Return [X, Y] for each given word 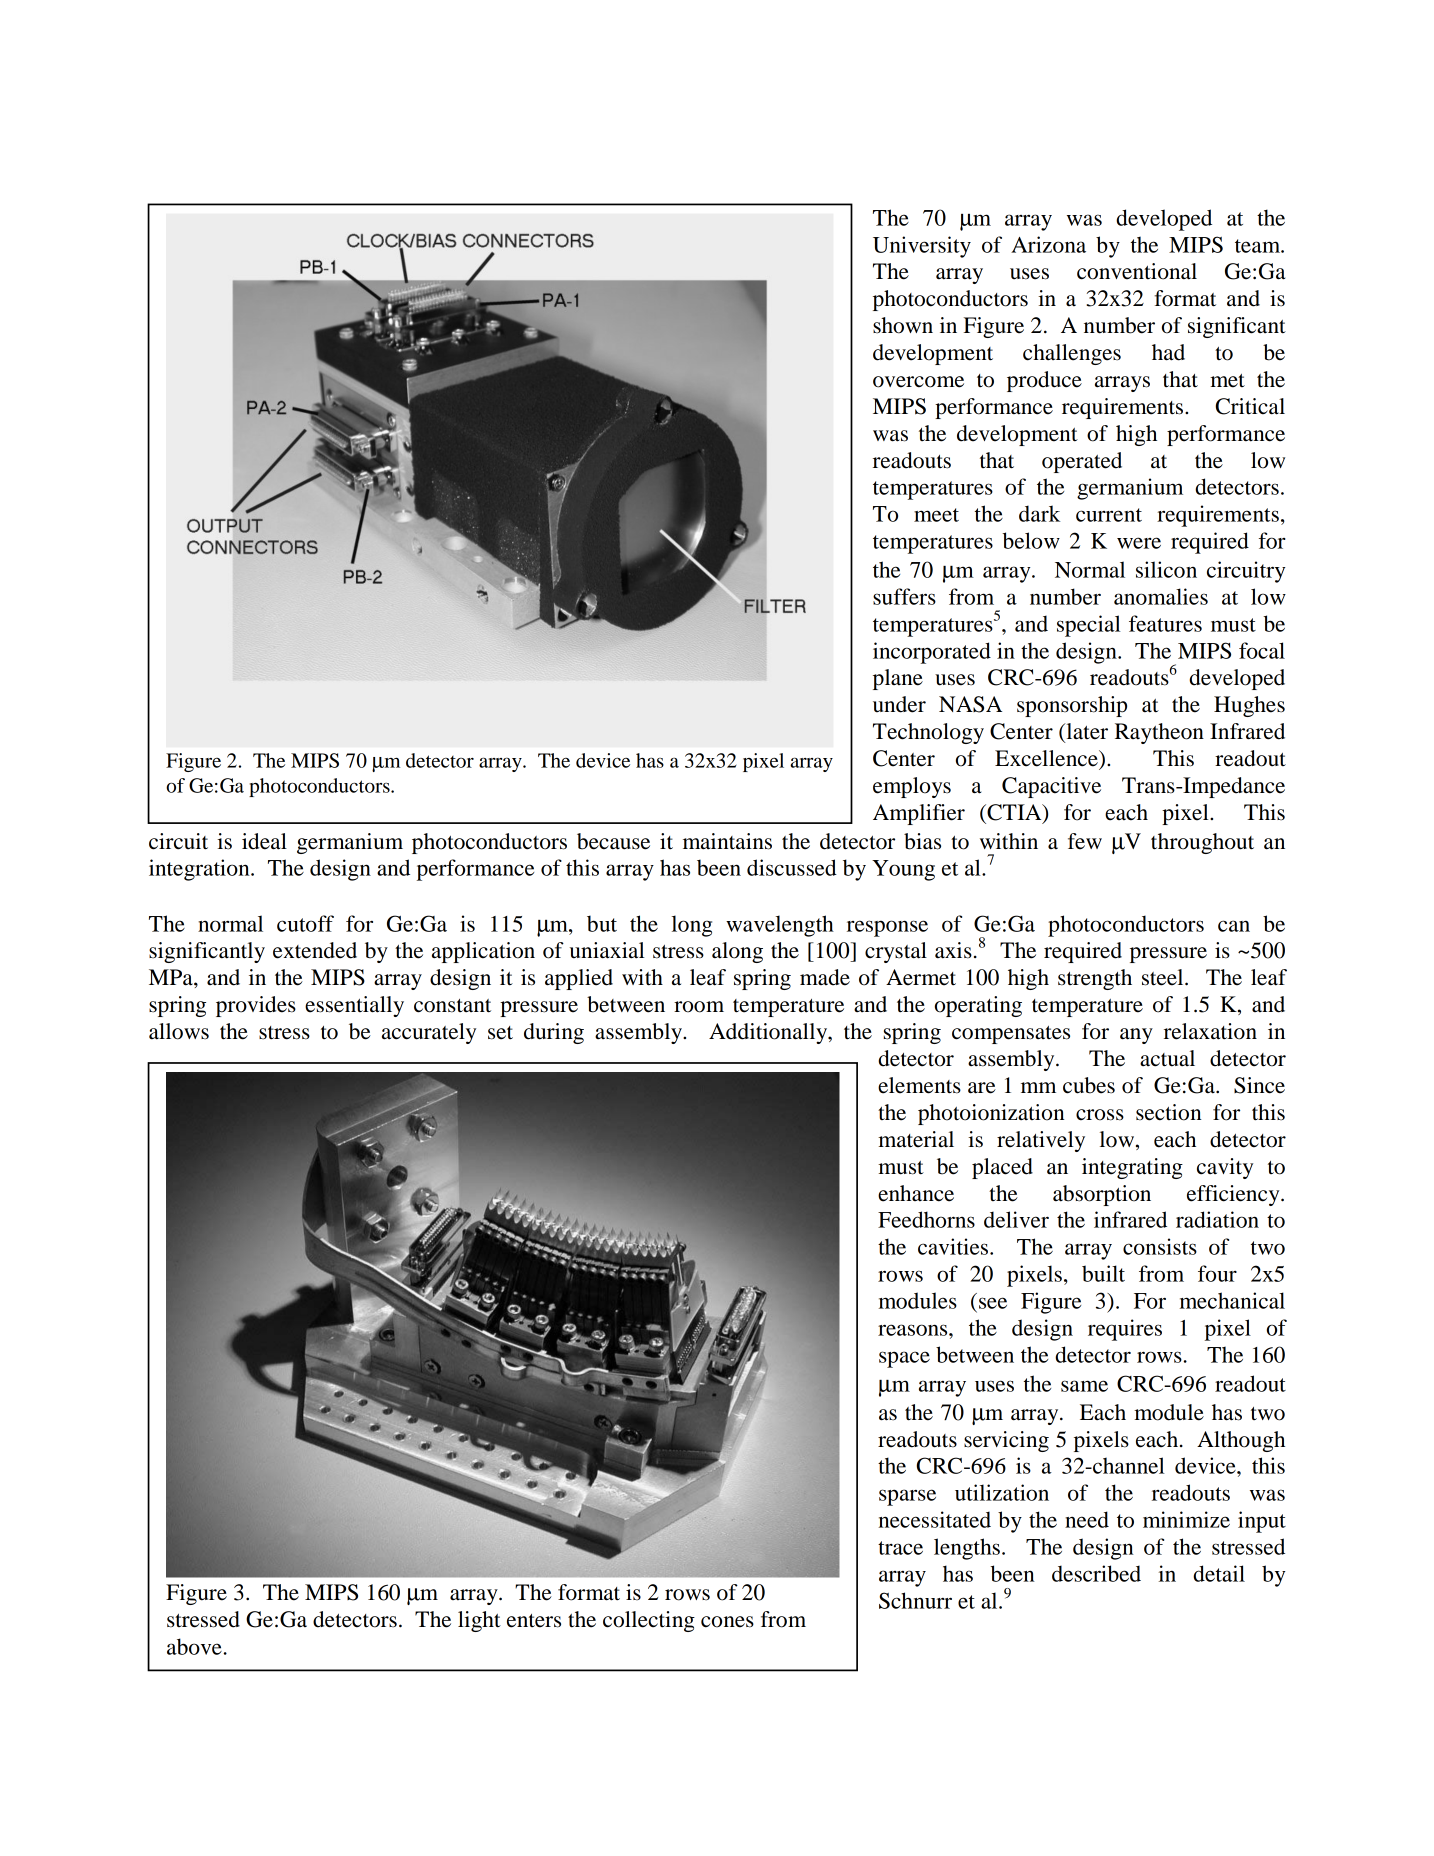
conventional [1137, 271]
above [194, 1646]
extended [315, 950]
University [922, 247]
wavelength [780, 926]
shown [903, 325]
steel [1164, 977]
